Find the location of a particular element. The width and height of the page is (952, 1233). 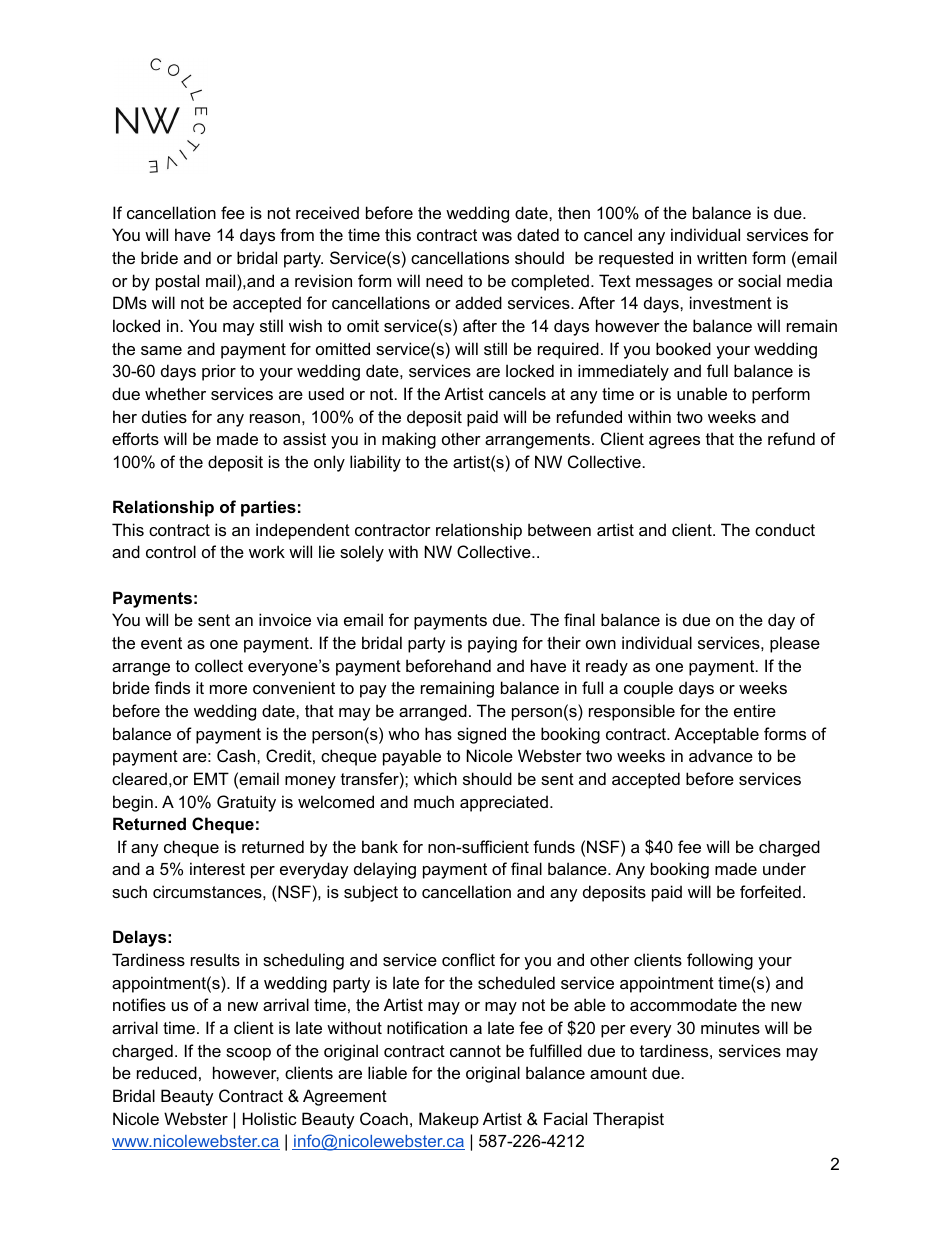

couple is located at coordinates (648, 689).
